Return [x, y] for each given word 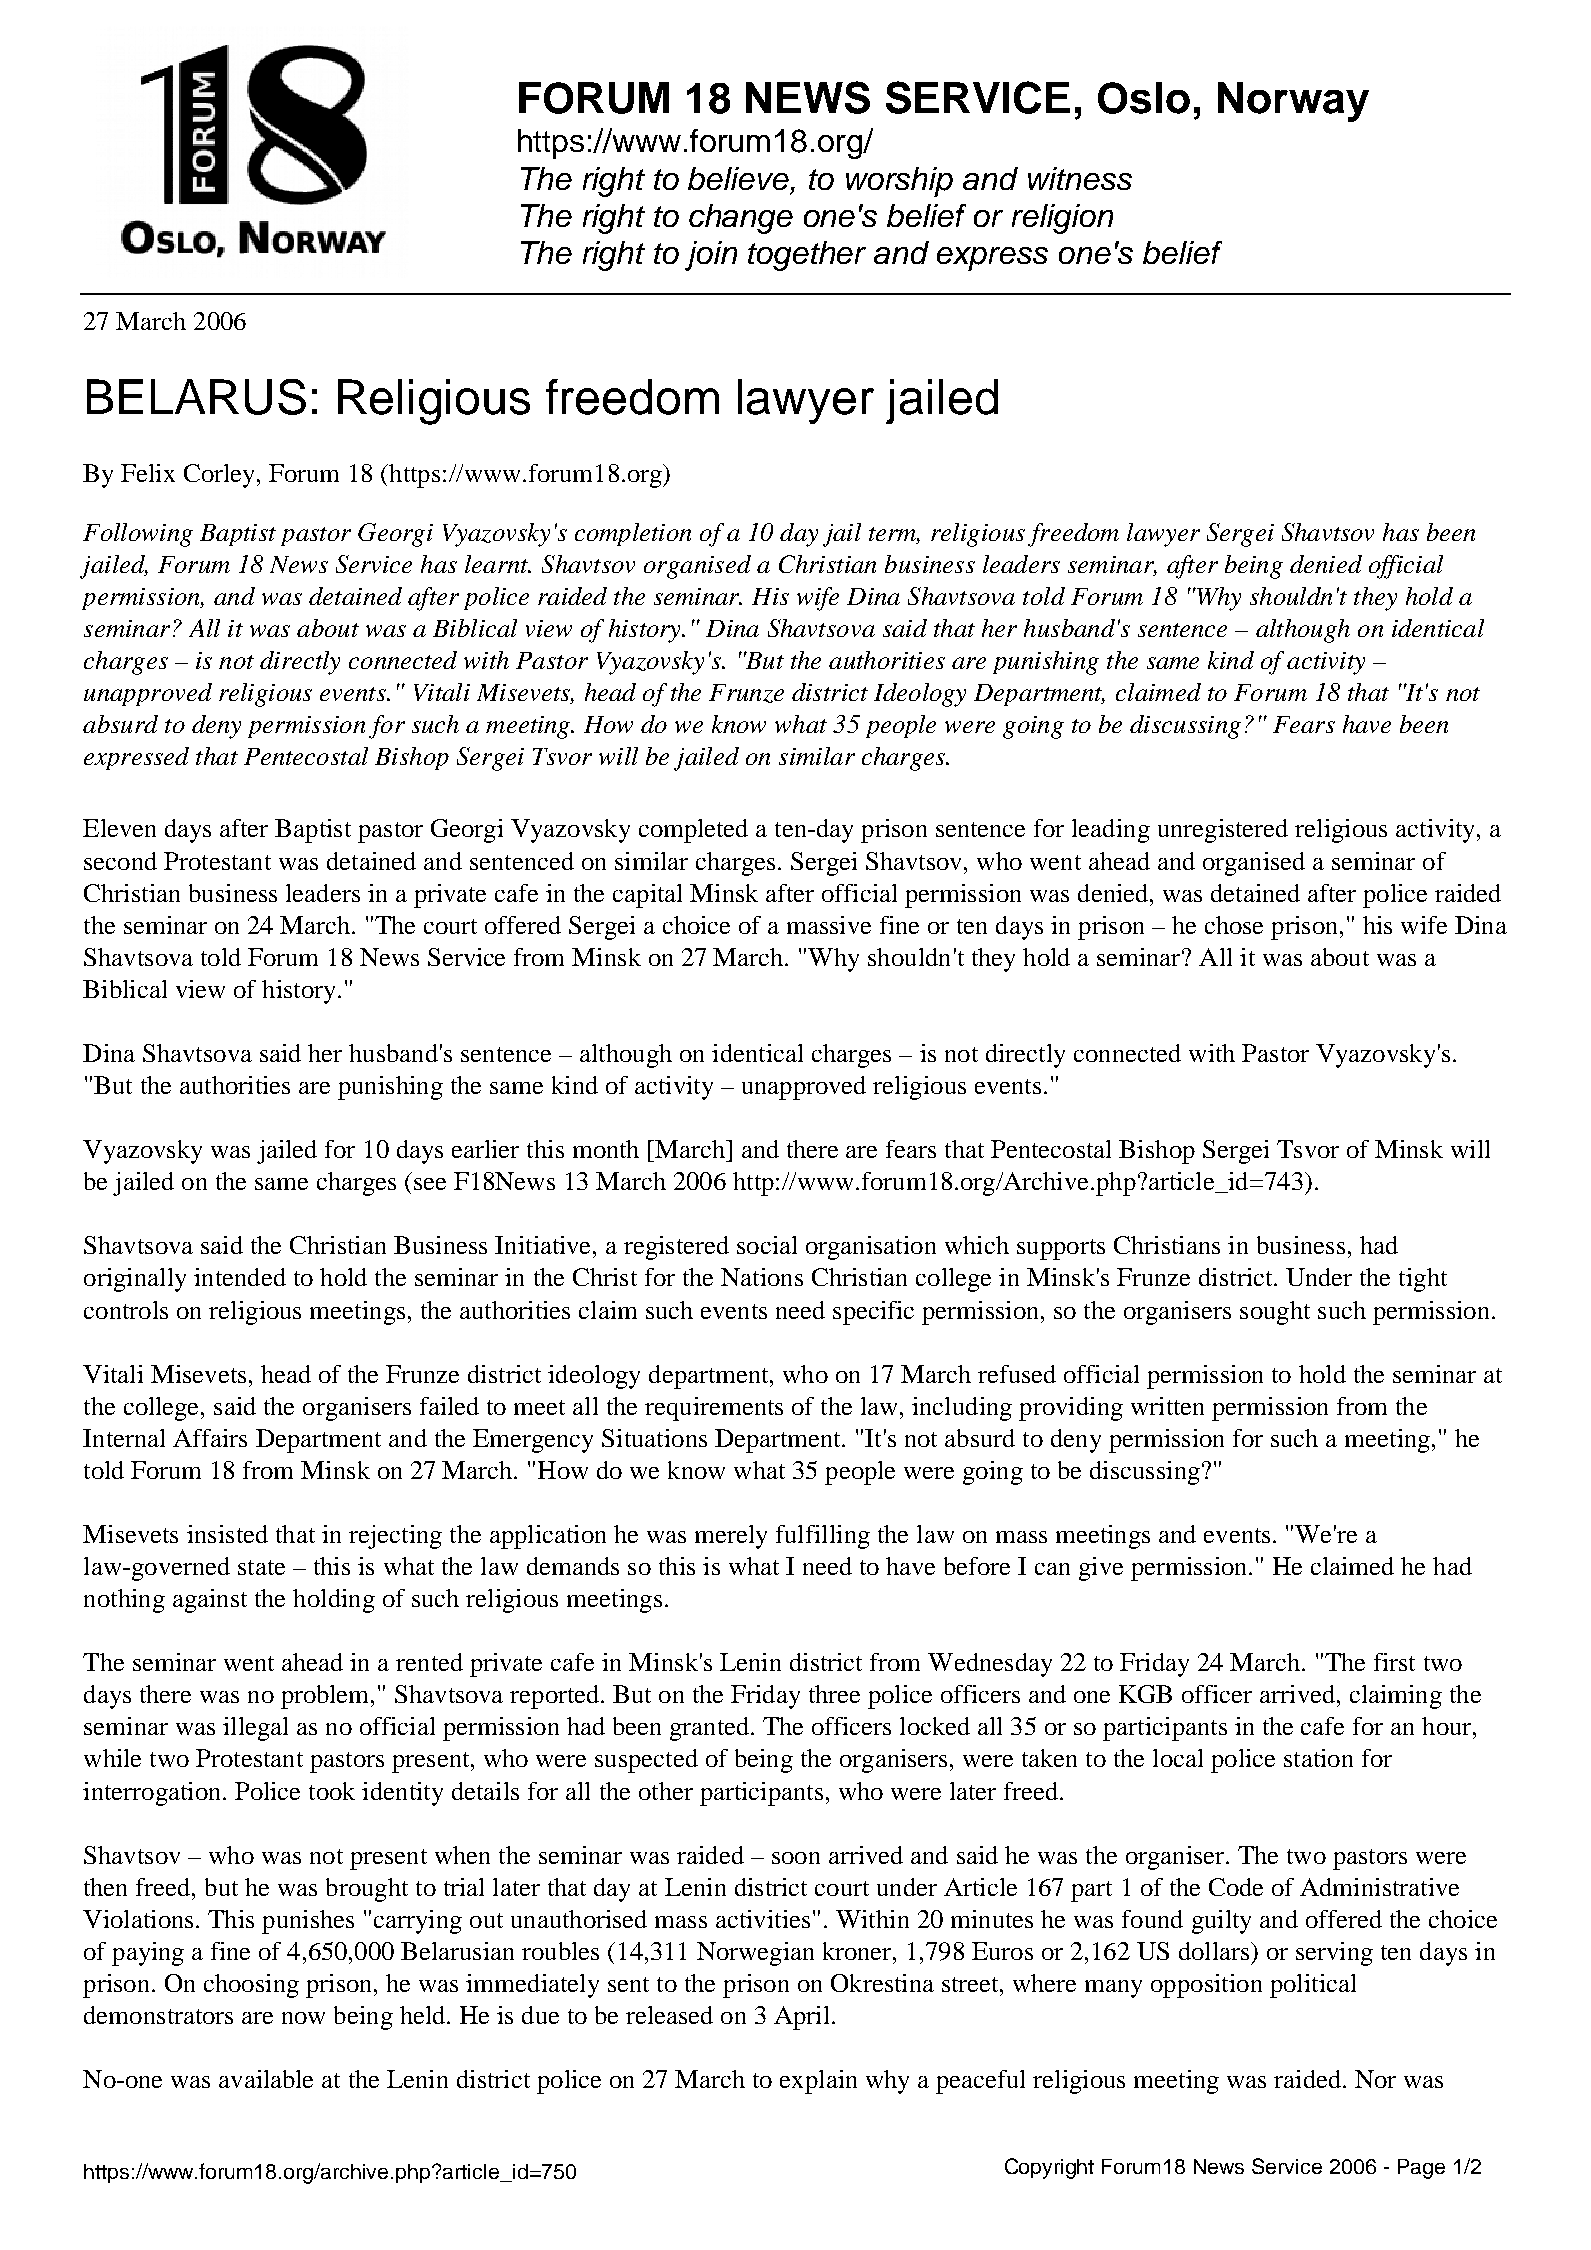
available [266, 2079]
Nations [762, 1277]
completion [633, 534]
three [834, 1694]
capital [647, 896]
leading [1111, 831]
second [120, 861]
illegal [255, 1729]
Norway [1293, 102]
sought [1275, 1313]
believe [740, 180]
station [1318, 1758]
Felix [148, 473]
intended [240, 1277]
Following [138, 535]
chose [1234, 925]
